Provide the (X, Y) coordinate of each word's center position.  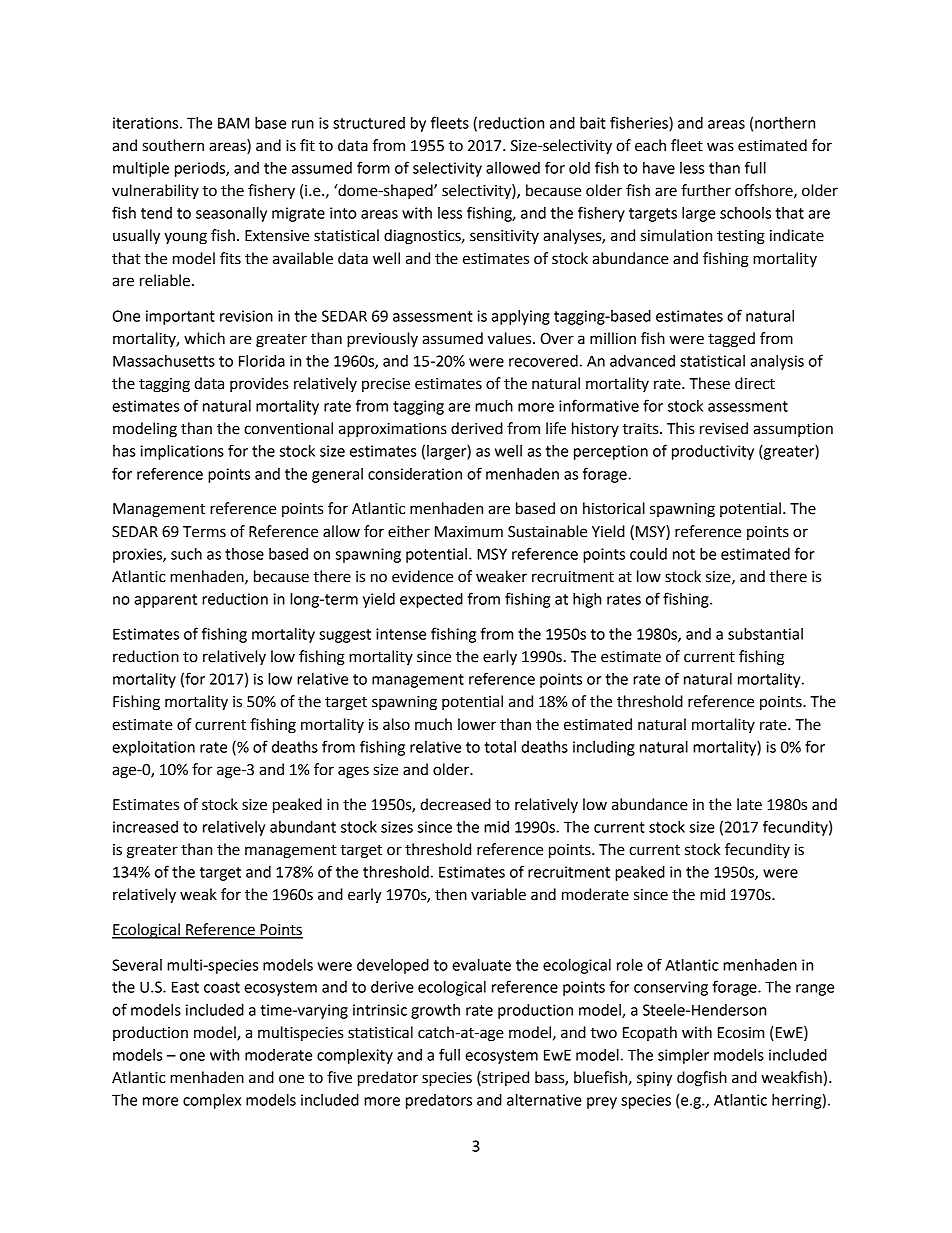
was (720, 147)
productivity (713, 452)
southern (173, 145)
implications (182, 452)
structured (369, 123)
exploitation (153, 748)
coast (222, 987)
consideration (415, 474)
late (749, 804)
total (500, 747)
